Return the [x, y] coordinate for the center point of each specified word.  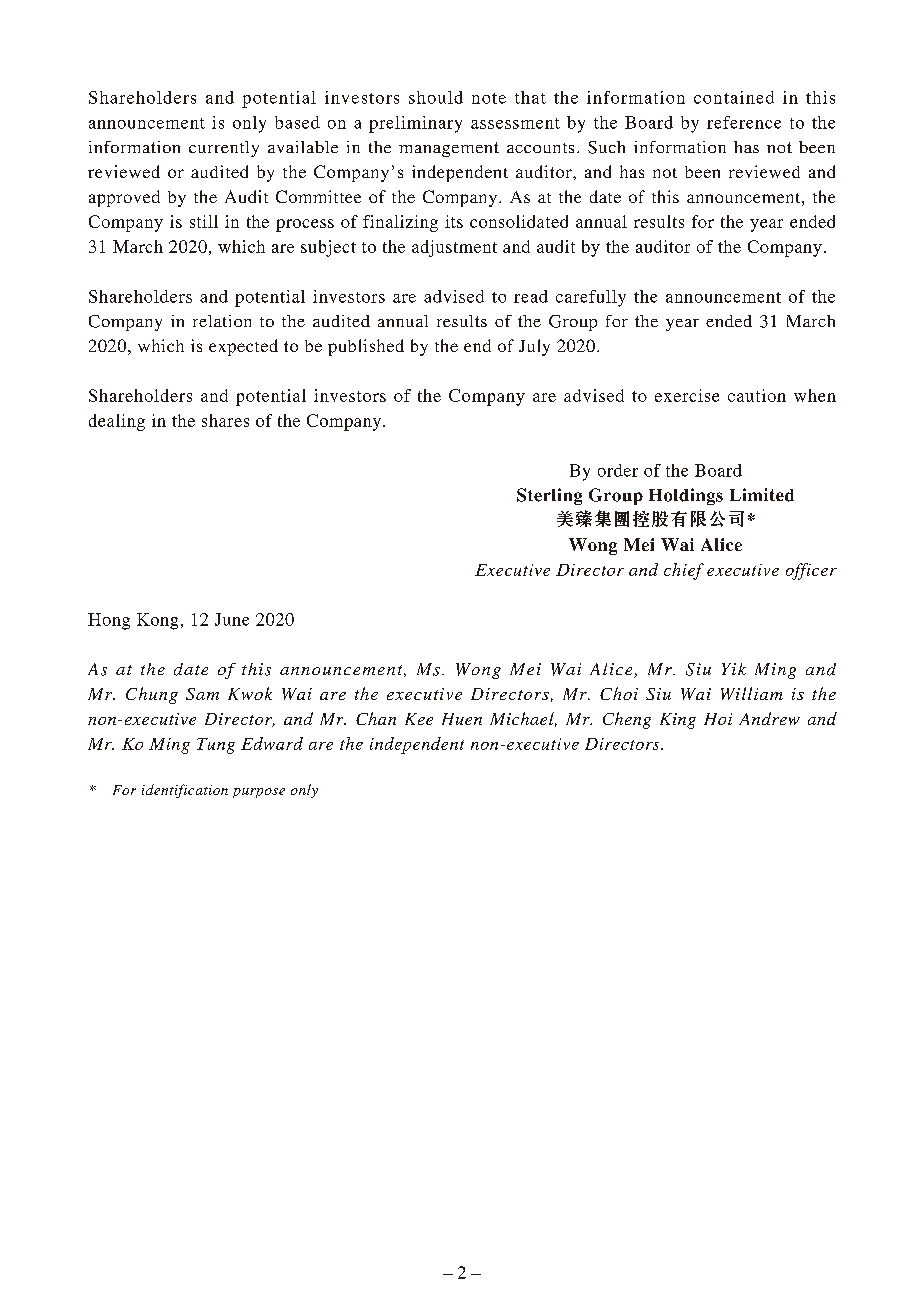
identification [185, 791]
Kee [419, 719]
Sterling [549, 496]
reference [744, 122]
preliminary [415, 124]
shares [225, 420]
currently [224, 149]
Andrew [769, 718]
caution [757, 395]
